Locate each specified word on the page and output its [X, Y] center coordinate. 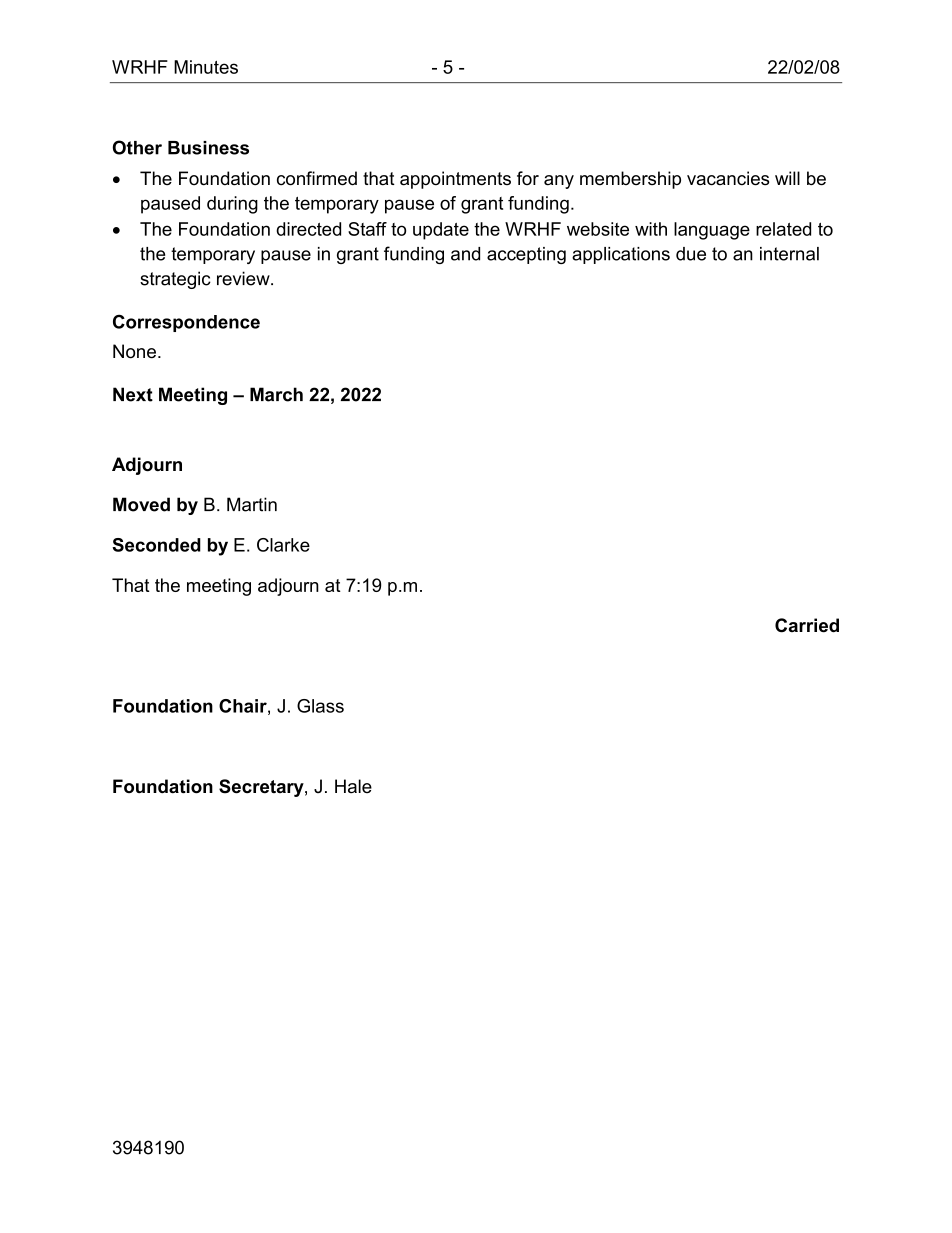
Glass [320, 706]
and [465, 254]
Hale [353, 786]
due [691, 254]
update [441, 231]
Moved [141, 504]
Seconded [156, 545]
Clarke [283, 545]
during [232, 205]
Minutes [206, 67]
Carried [807, 625]
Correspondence [186, 323]
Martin [252, 504]
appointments [455, 180]
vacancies [728, 178]
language [712, 231]
